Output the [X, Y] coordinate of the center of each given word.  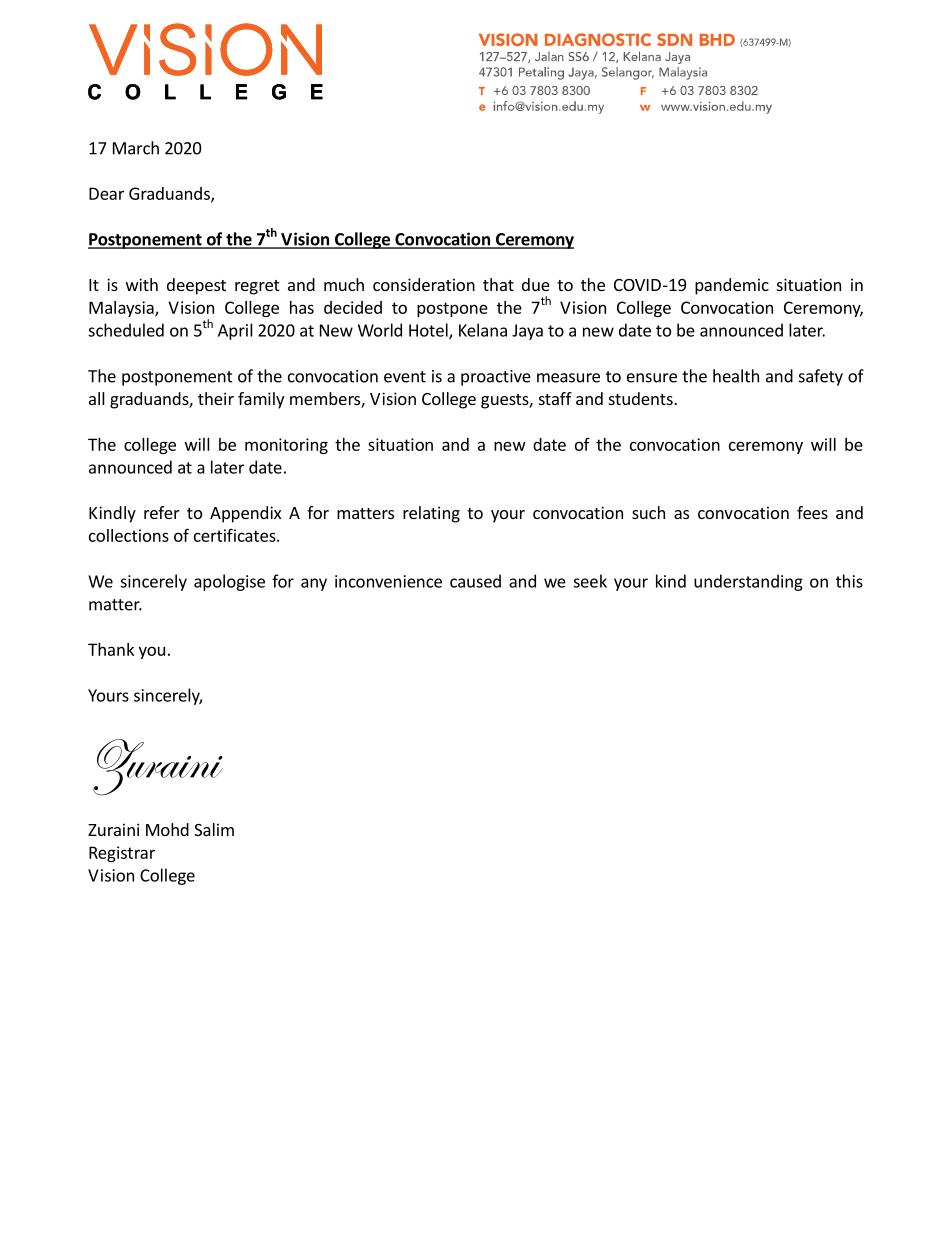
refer [162, 512]
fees [812, 512]
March [136, 148]
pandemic [732, 286]
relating [431, 514]
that [498, 284]
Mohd [167, 829]
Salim [214, 829]
